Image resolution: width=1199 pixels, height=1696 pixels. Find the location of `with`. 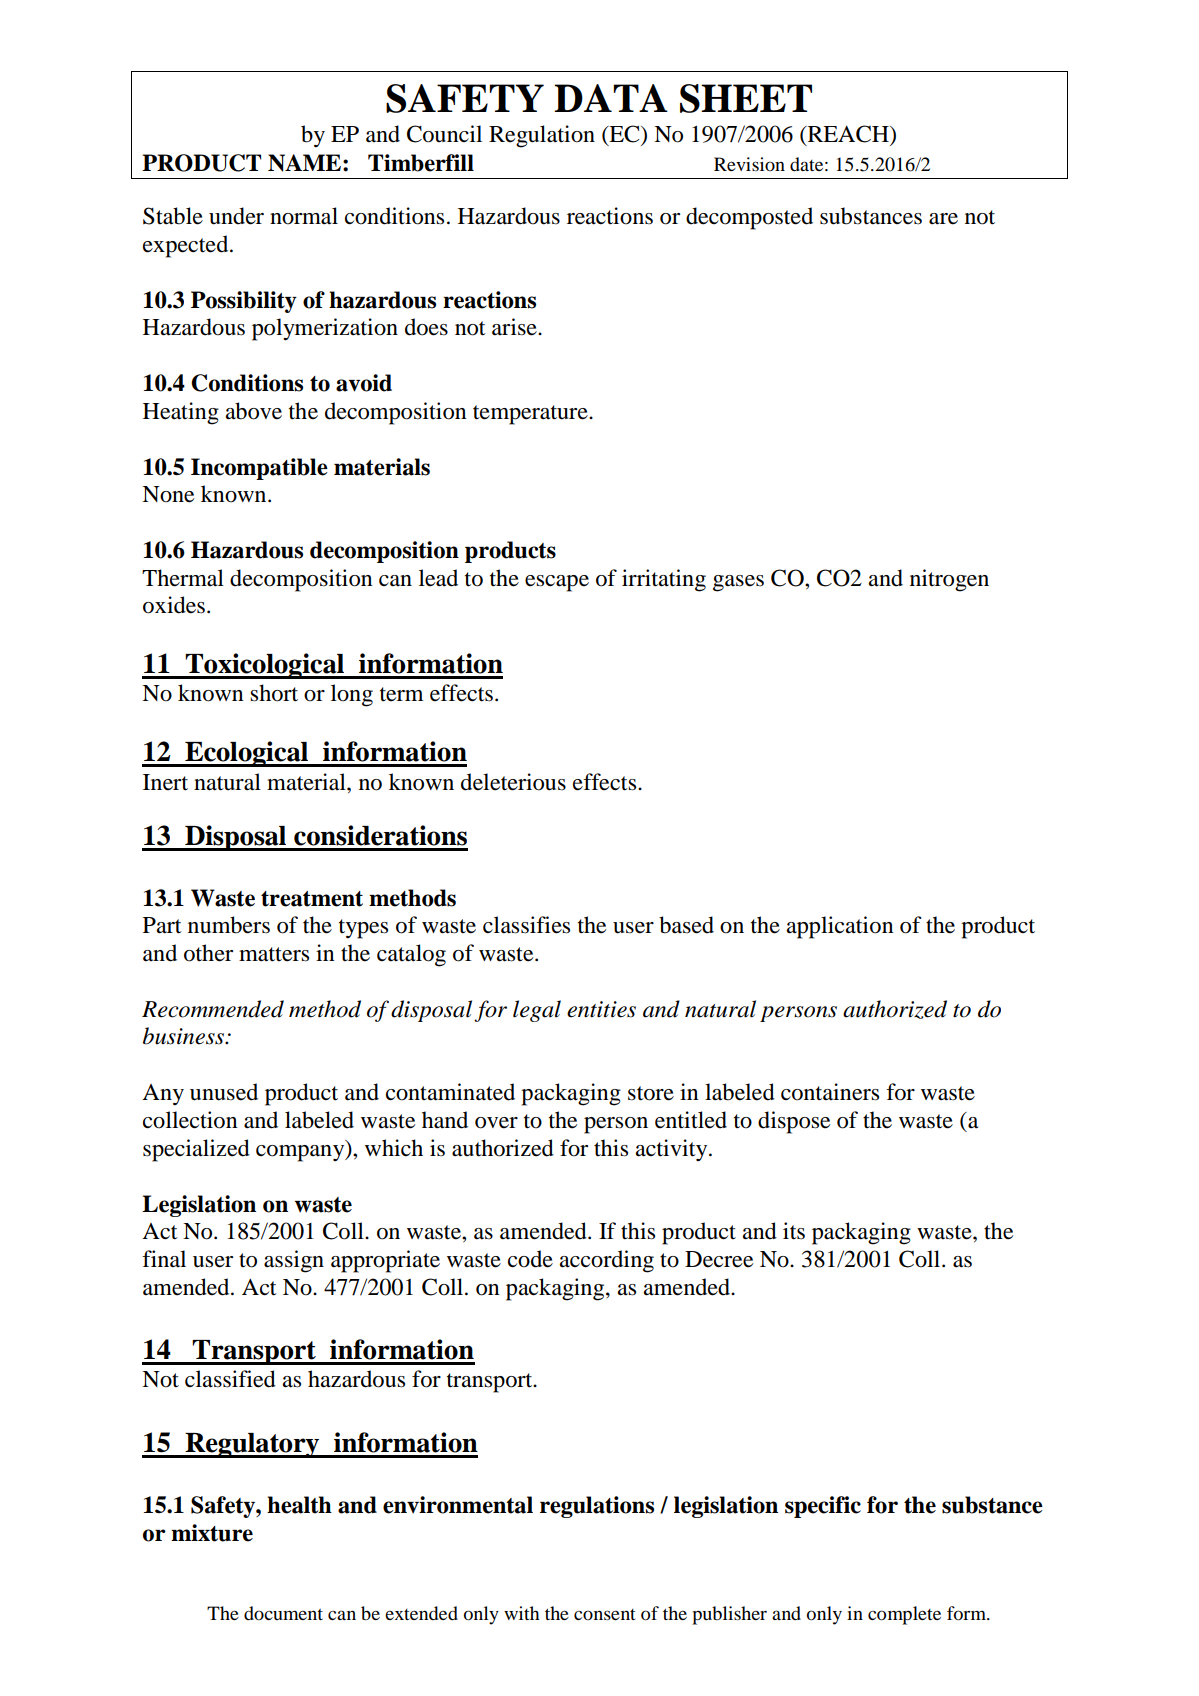

with is located at coordinates (522, 1613).
